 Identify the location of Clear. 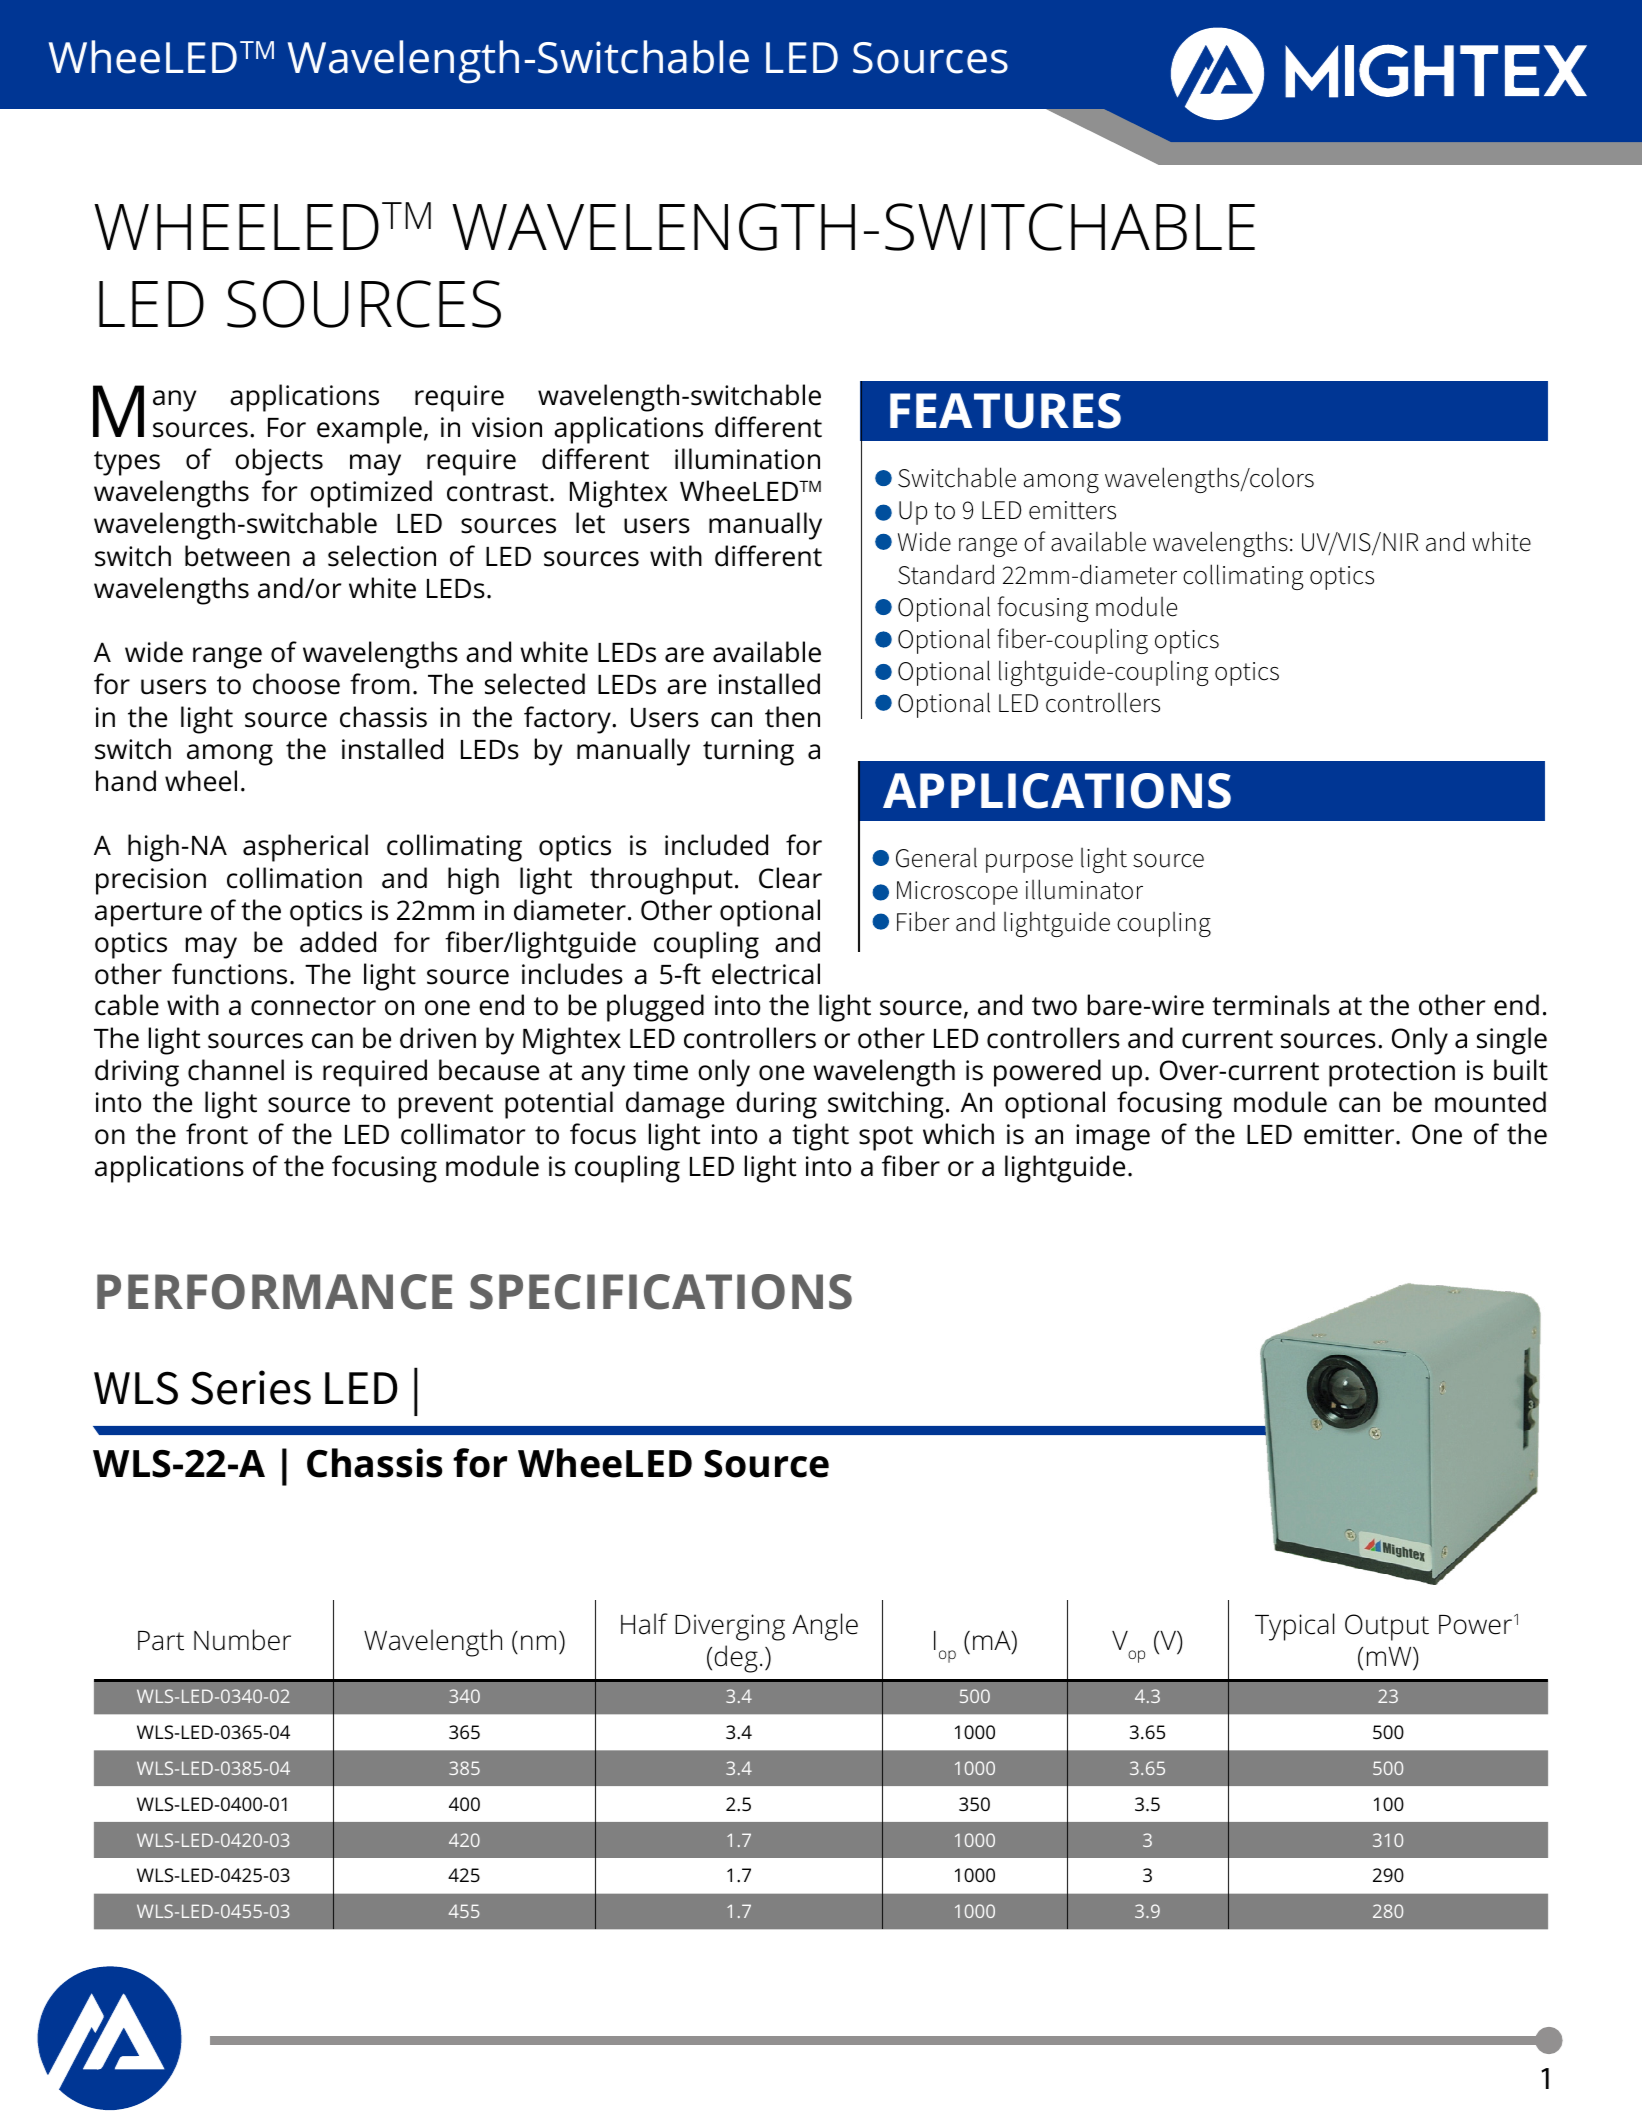
(790, 878).
